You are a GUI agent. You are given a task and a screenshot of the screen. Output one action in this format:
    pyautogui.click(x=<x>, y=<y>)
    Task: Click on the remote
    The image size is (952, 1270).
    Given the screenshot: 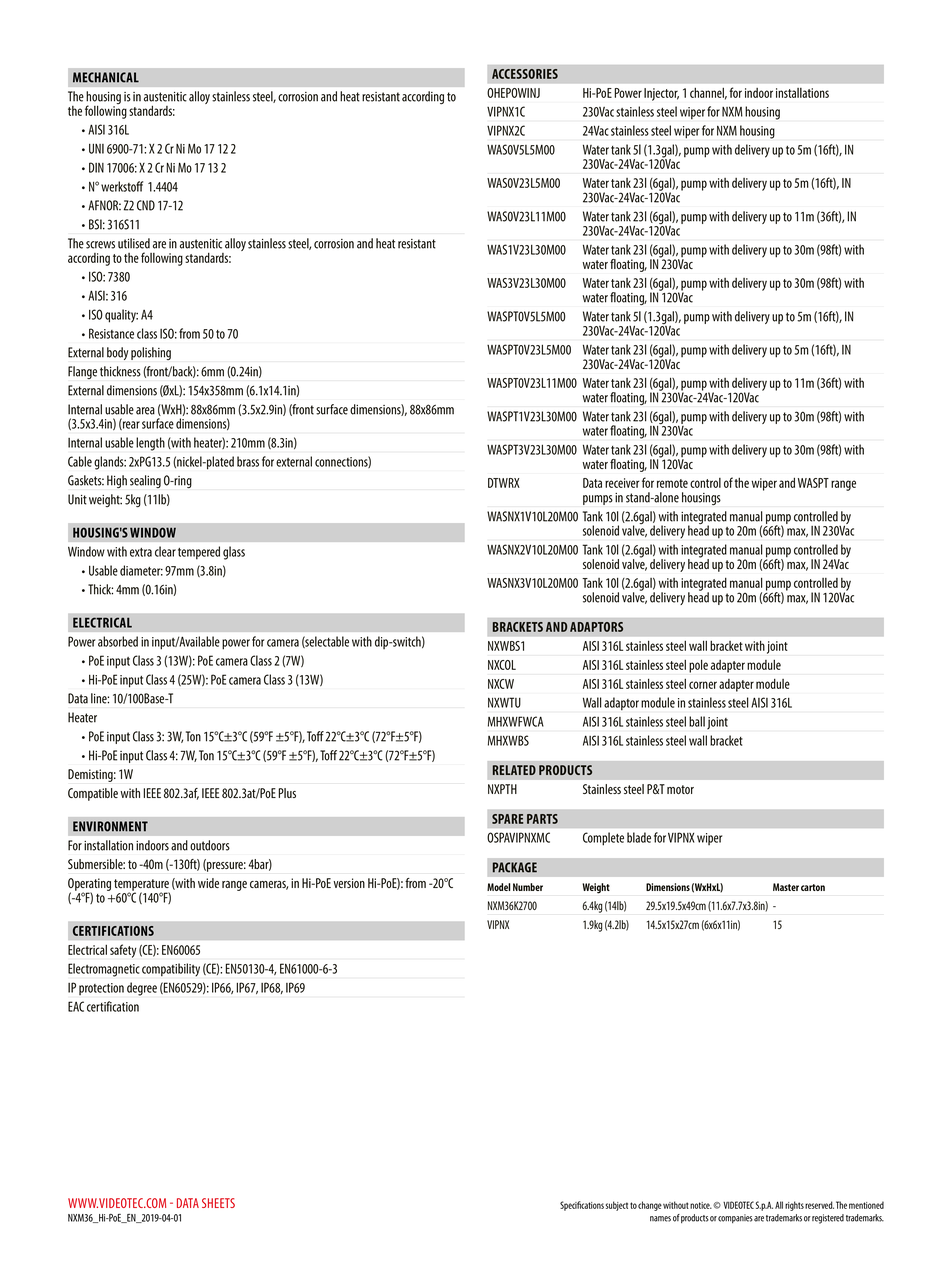 What is the action you would take?
    pyautogui.click(x=672, y=483)
